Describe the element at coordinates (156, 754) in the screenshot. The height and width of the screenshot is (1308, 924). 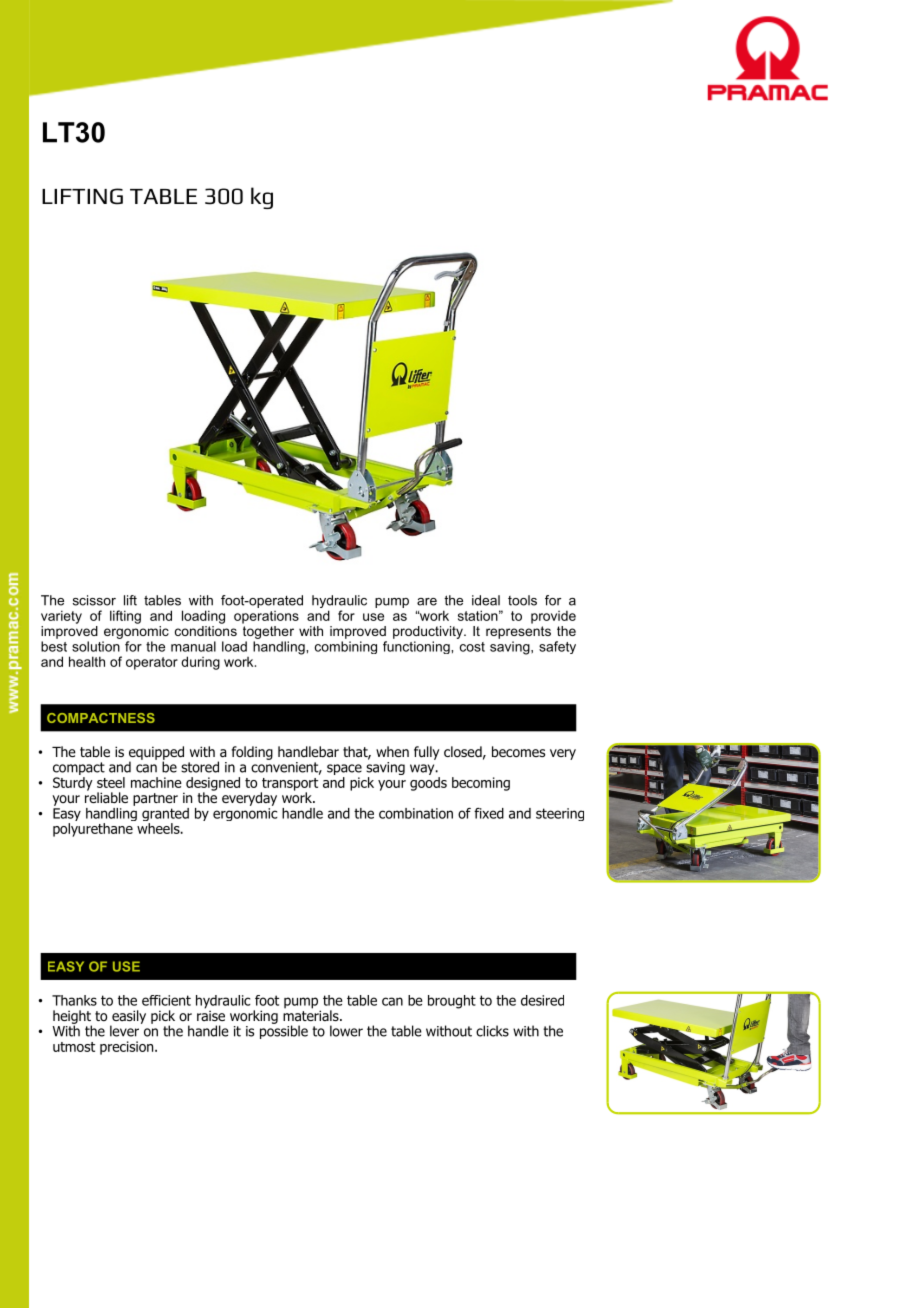
I see `equipped` at that location.
